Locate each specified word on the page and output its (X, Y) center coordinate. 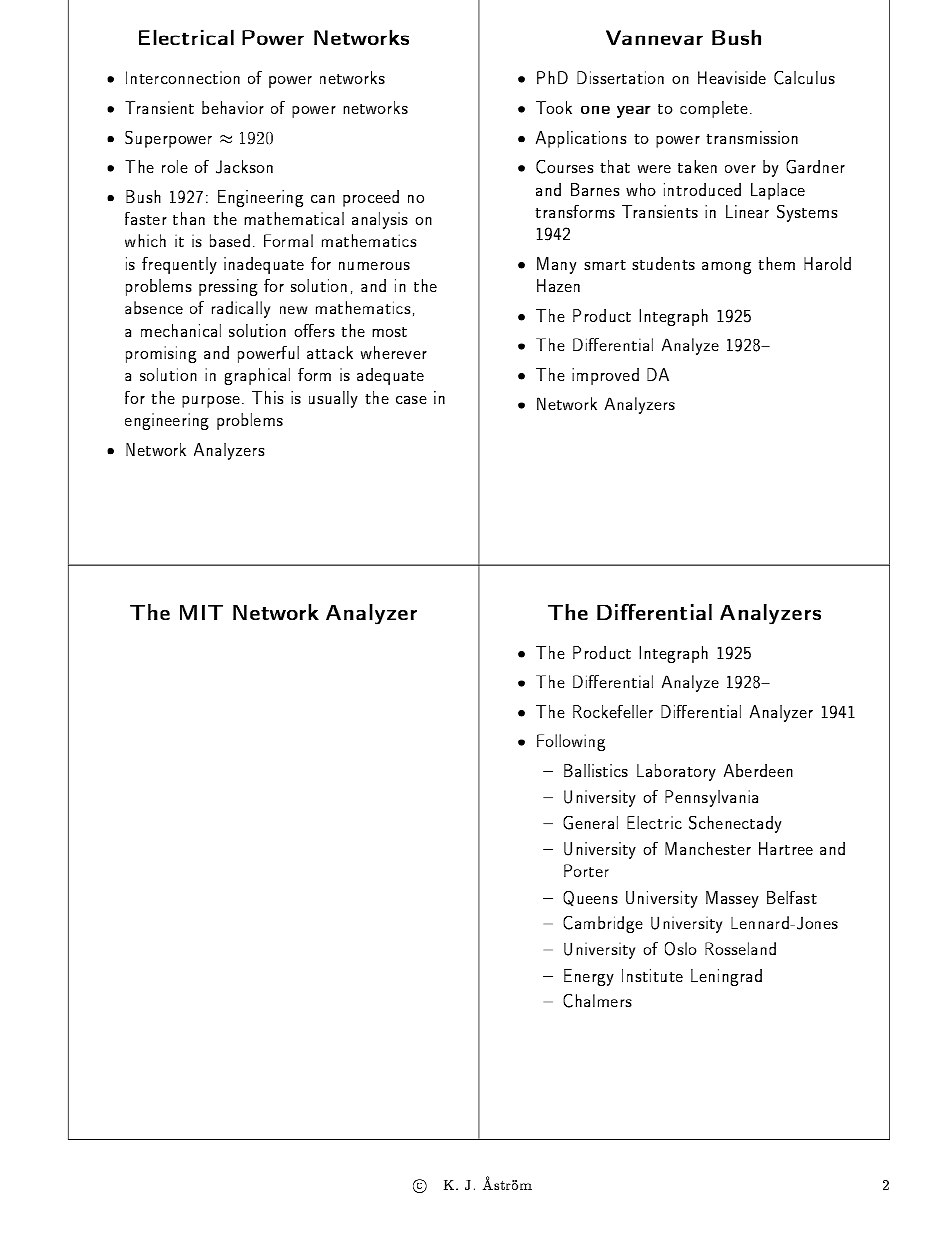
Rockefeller (613, 711)
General (590, 823)
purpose (211, 402)
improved (605, 376)
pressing (228, 287)
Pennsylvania (711, 798)
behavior (233, 107)
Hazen (558, 285)
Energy (589, 977)
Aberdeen (758, 770)
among (726, 268)
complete (714, 109)
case (411, 400)
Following (571, 742)
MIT (201, 612)
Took (554, 107)
